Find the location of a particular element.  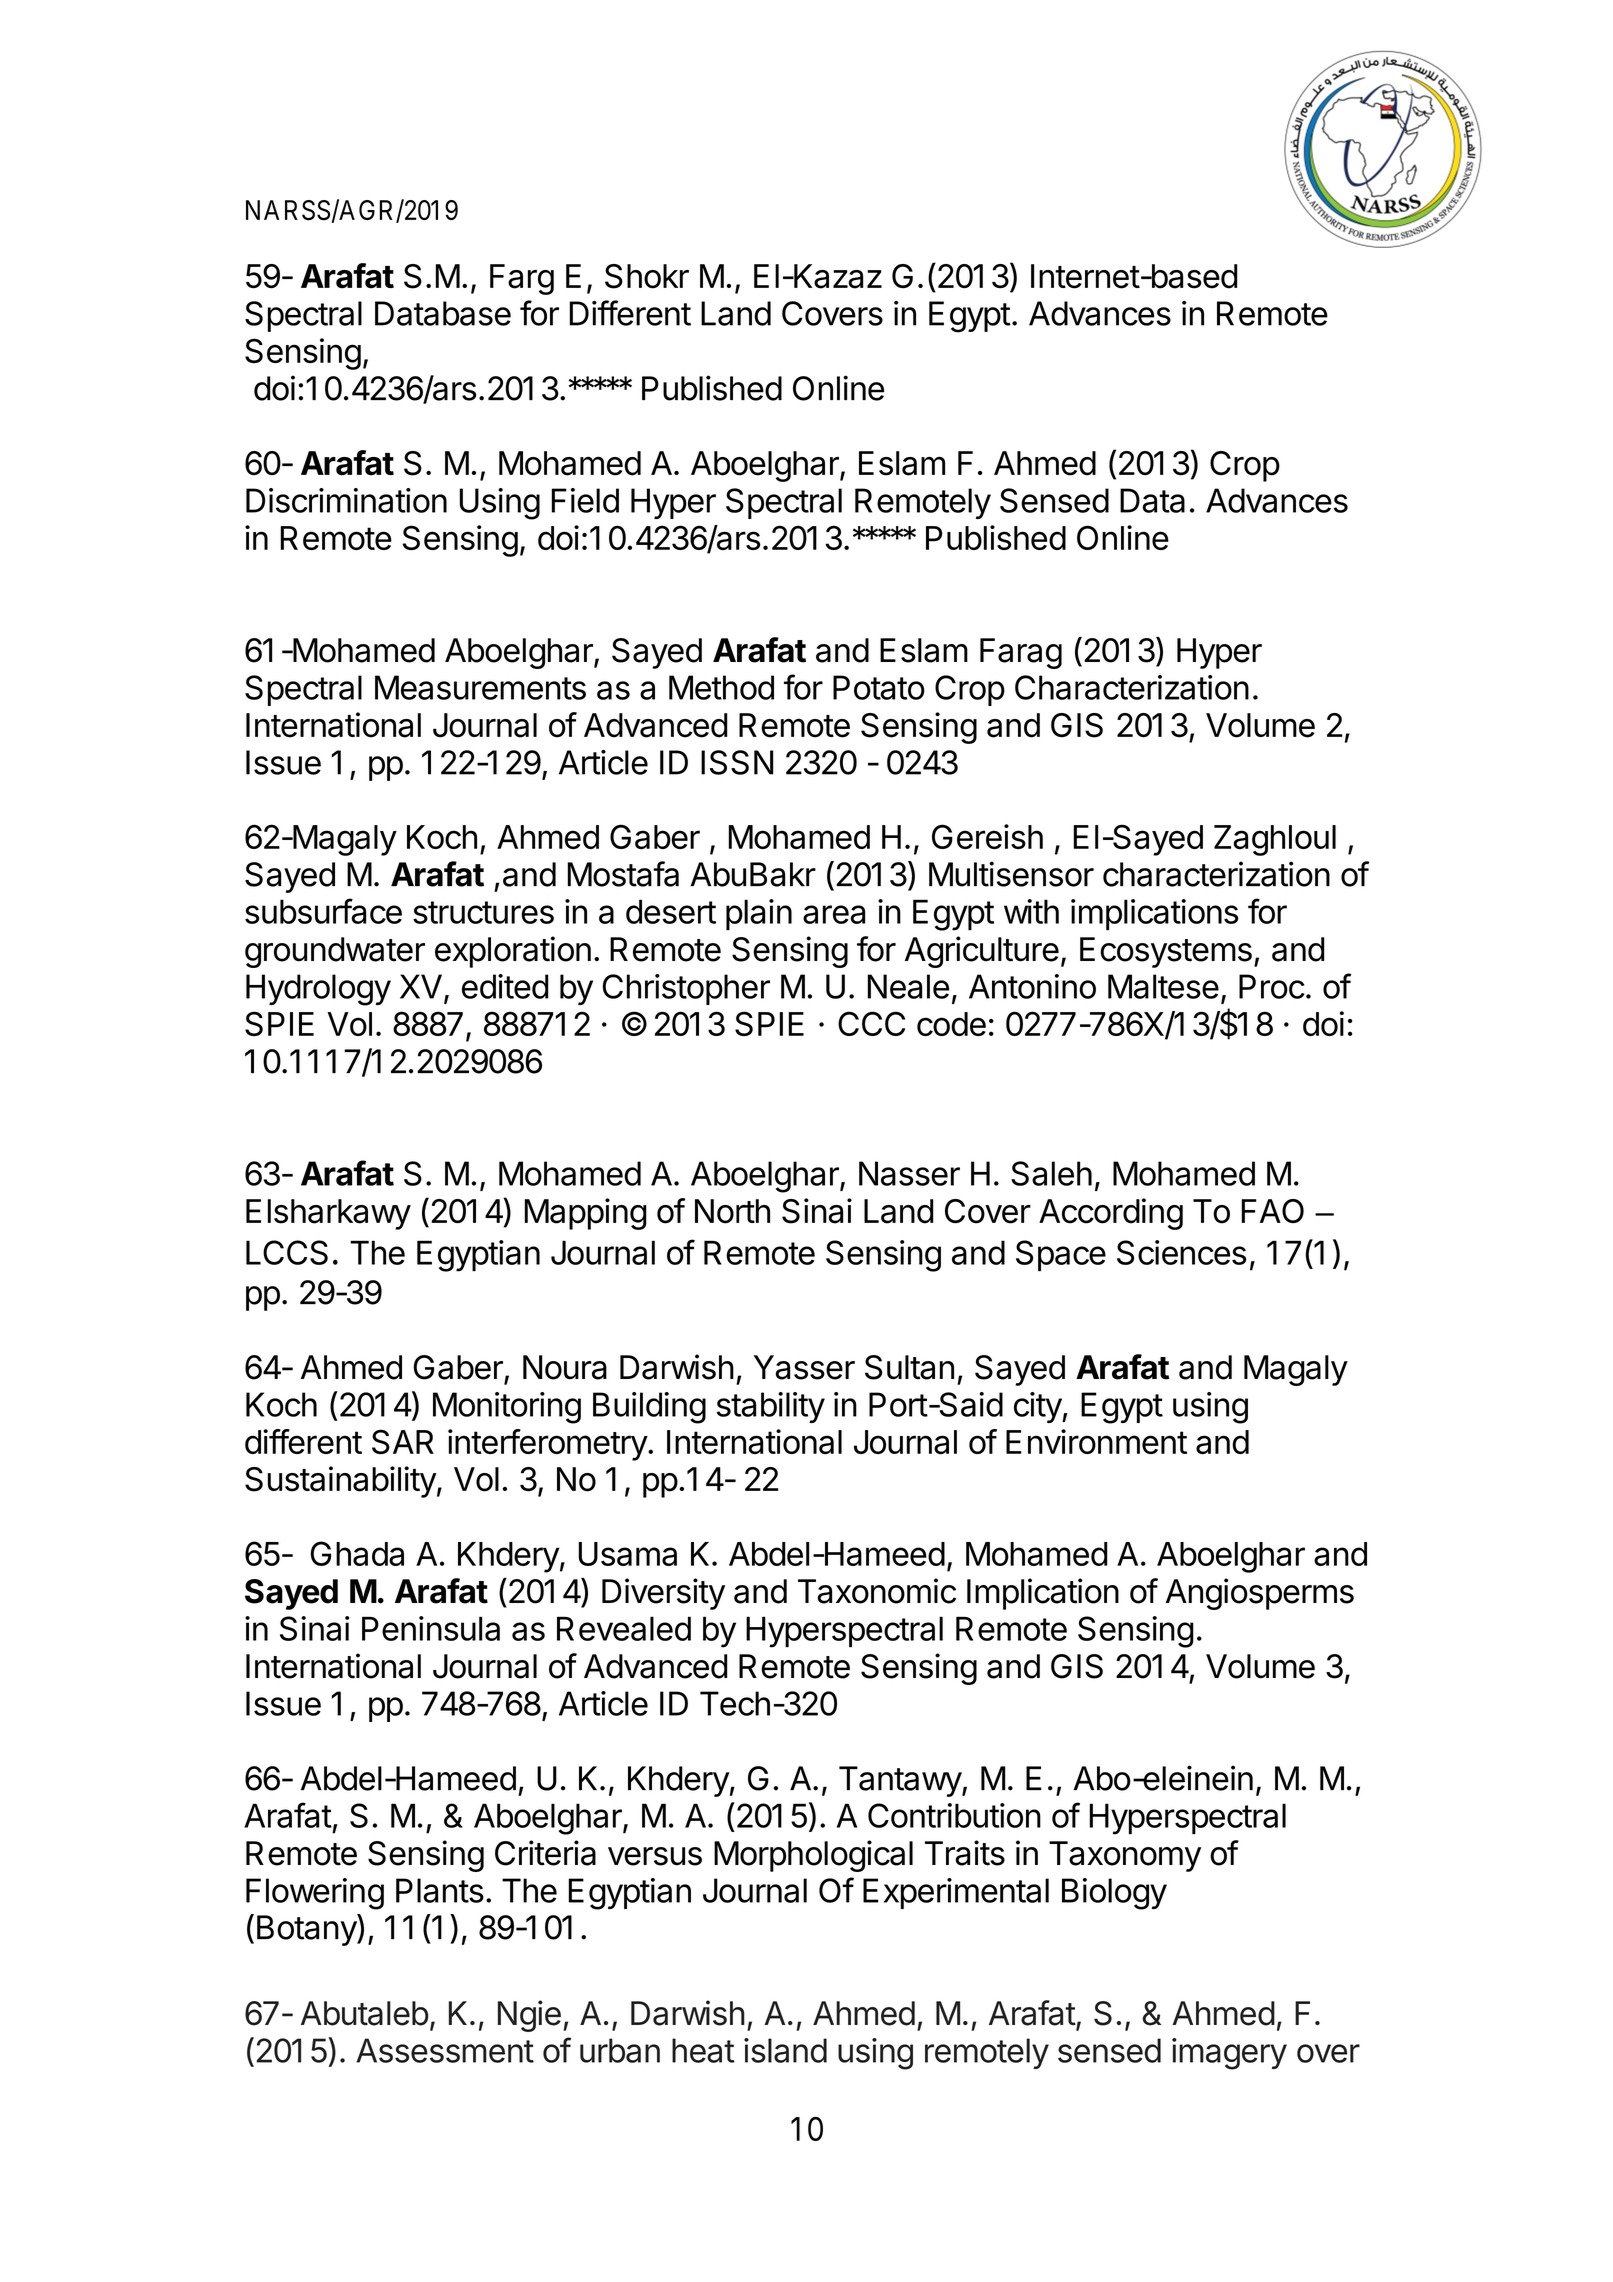

Taxonomic is located at coordinates (877, 1591).
